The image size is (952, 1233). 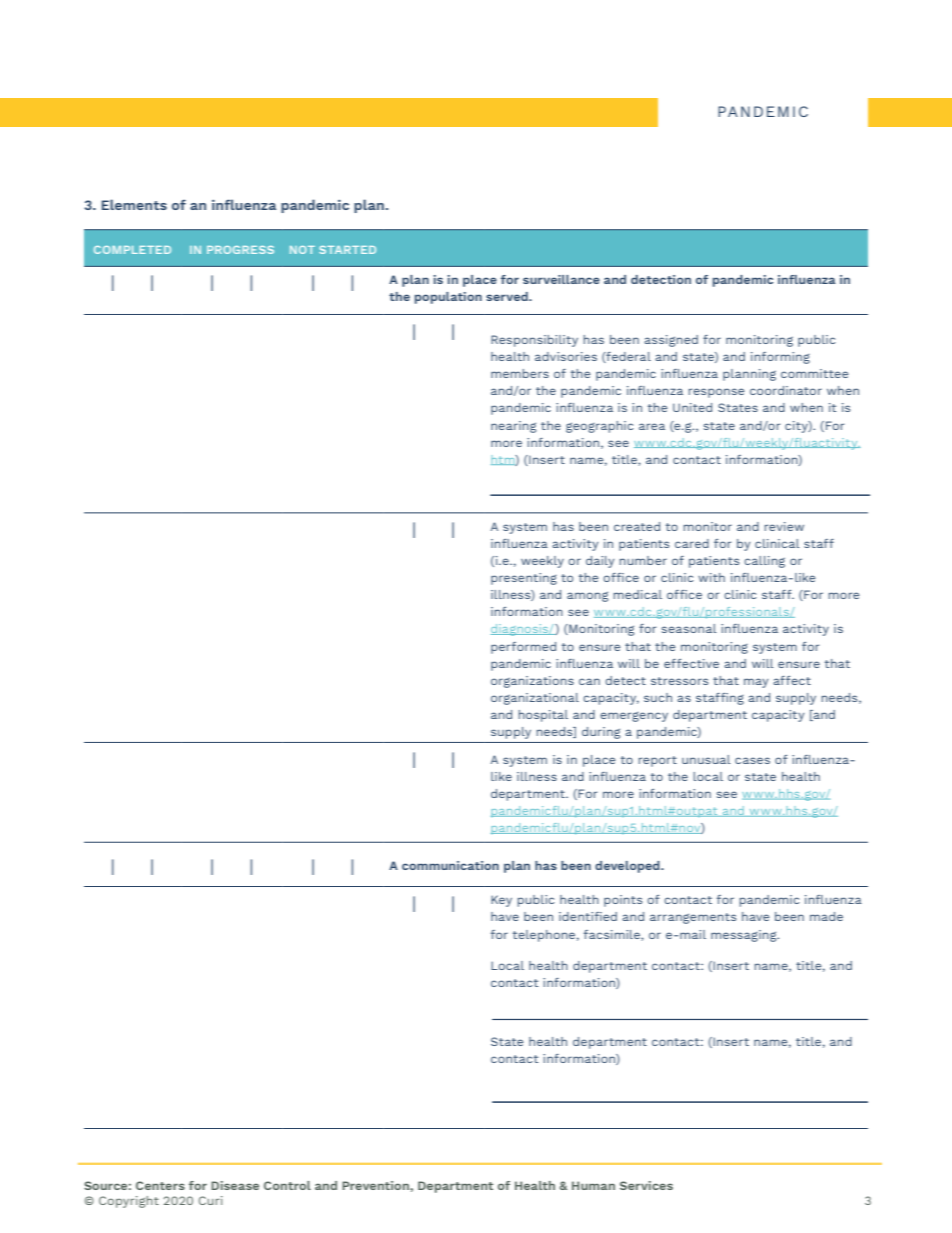 What do you see at coordinates (671, 341) in the screenshot?
I see `assigned` at bounding box center [671, 341].
